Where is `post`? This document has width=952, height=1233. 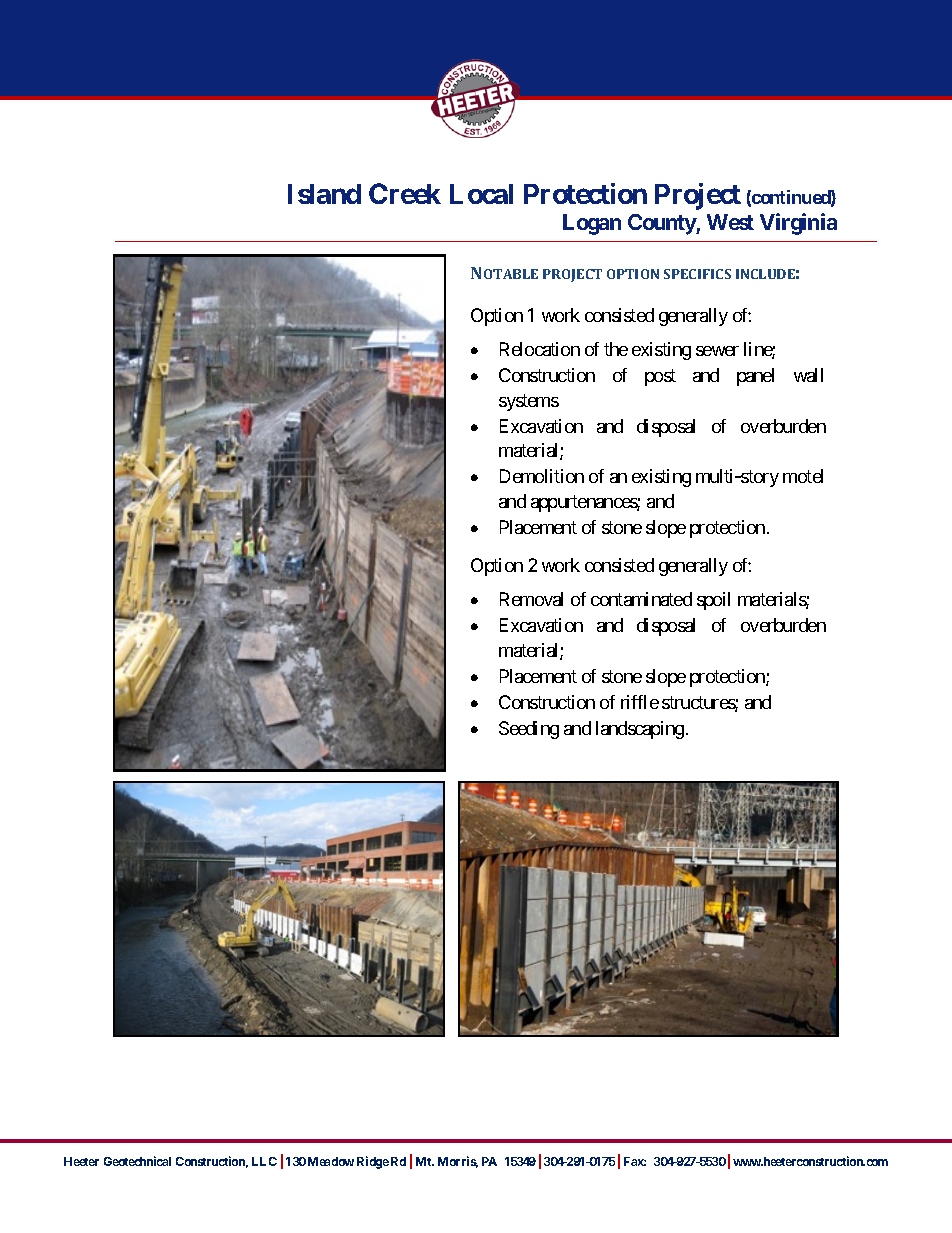
post is located at coordinates (660, 377).
